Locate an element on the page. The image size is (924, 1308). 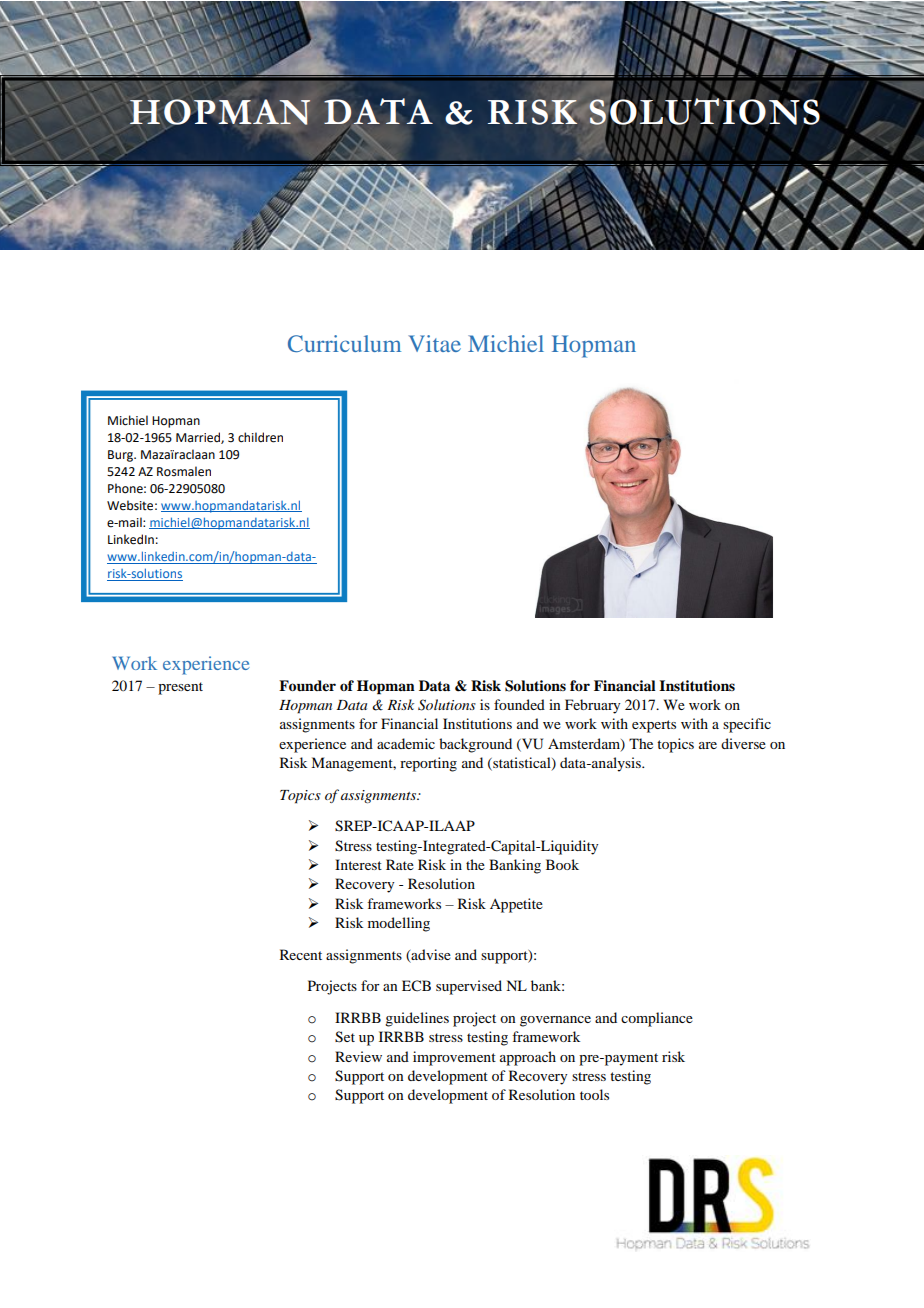
improvement is located at coordinates (454, 1058).
